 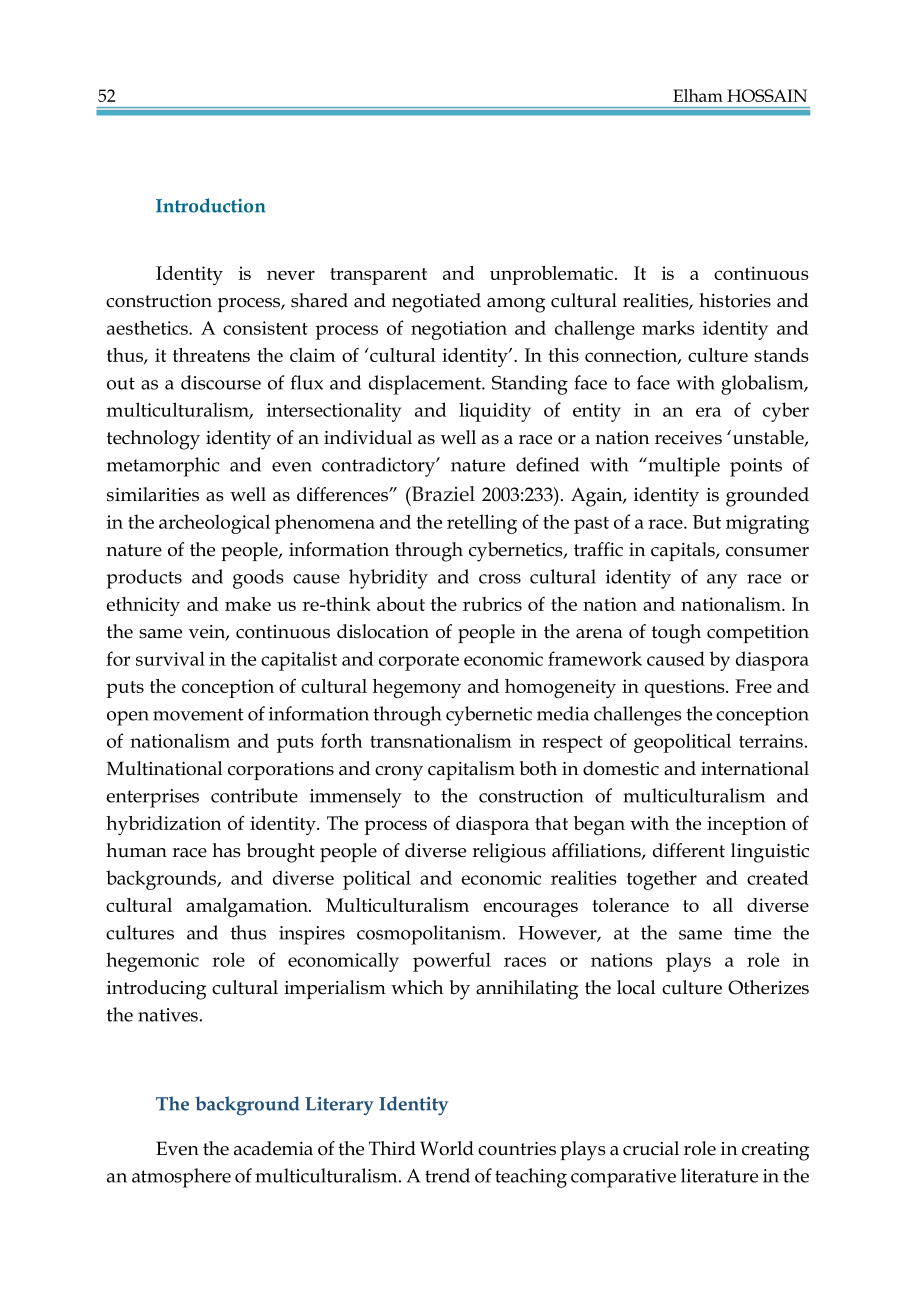 What do you see at coordinates (735, 300) in the screenshot?
I see `histories` at bounding box center [735, 300].
